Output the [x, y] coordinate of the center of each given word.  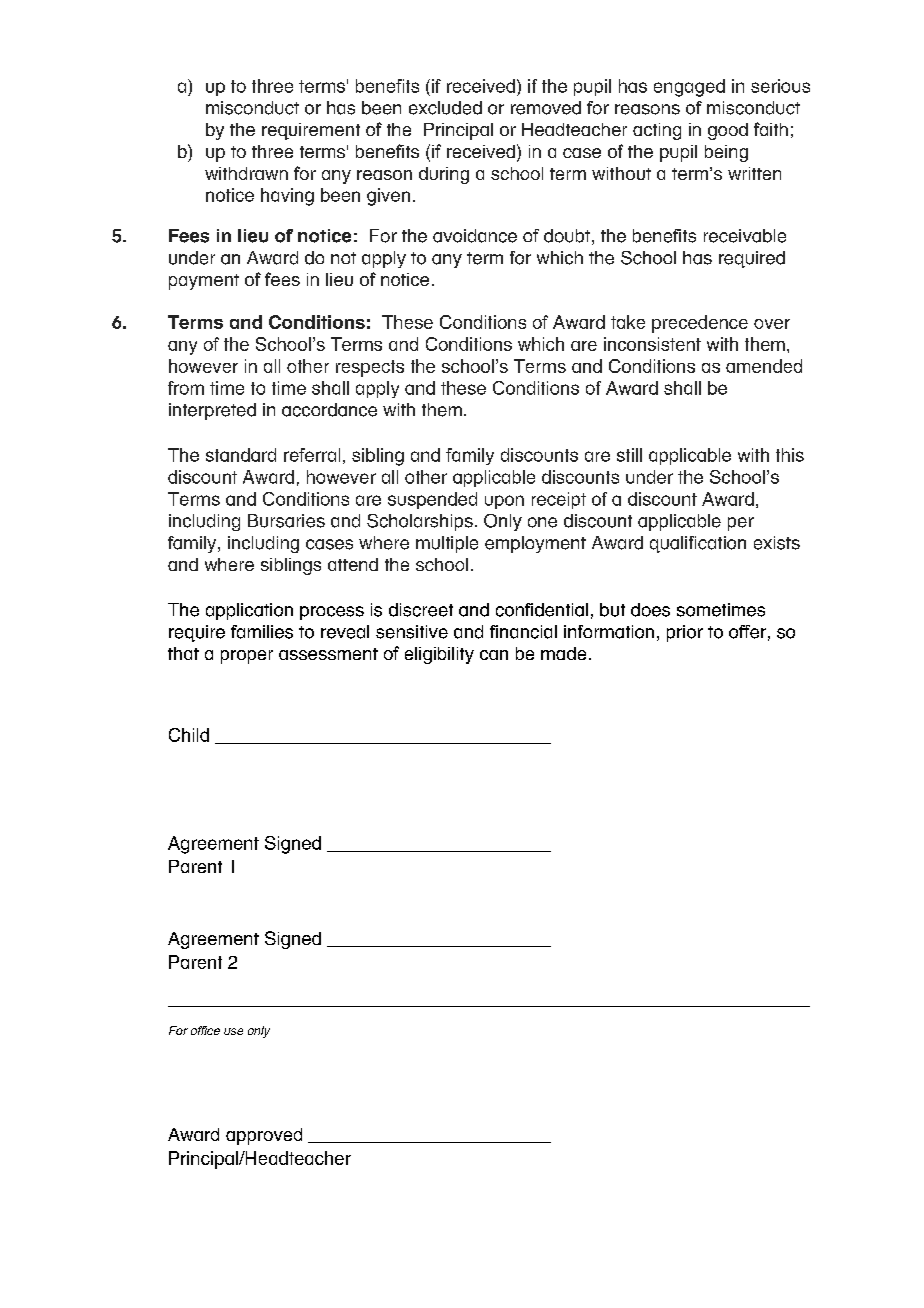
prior [685, 633]
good [728, 131]
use [233, 1031]
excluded [445, 108]
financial [523, 632]
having [287, 197]
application [249, 611]
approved [264, 1136]
